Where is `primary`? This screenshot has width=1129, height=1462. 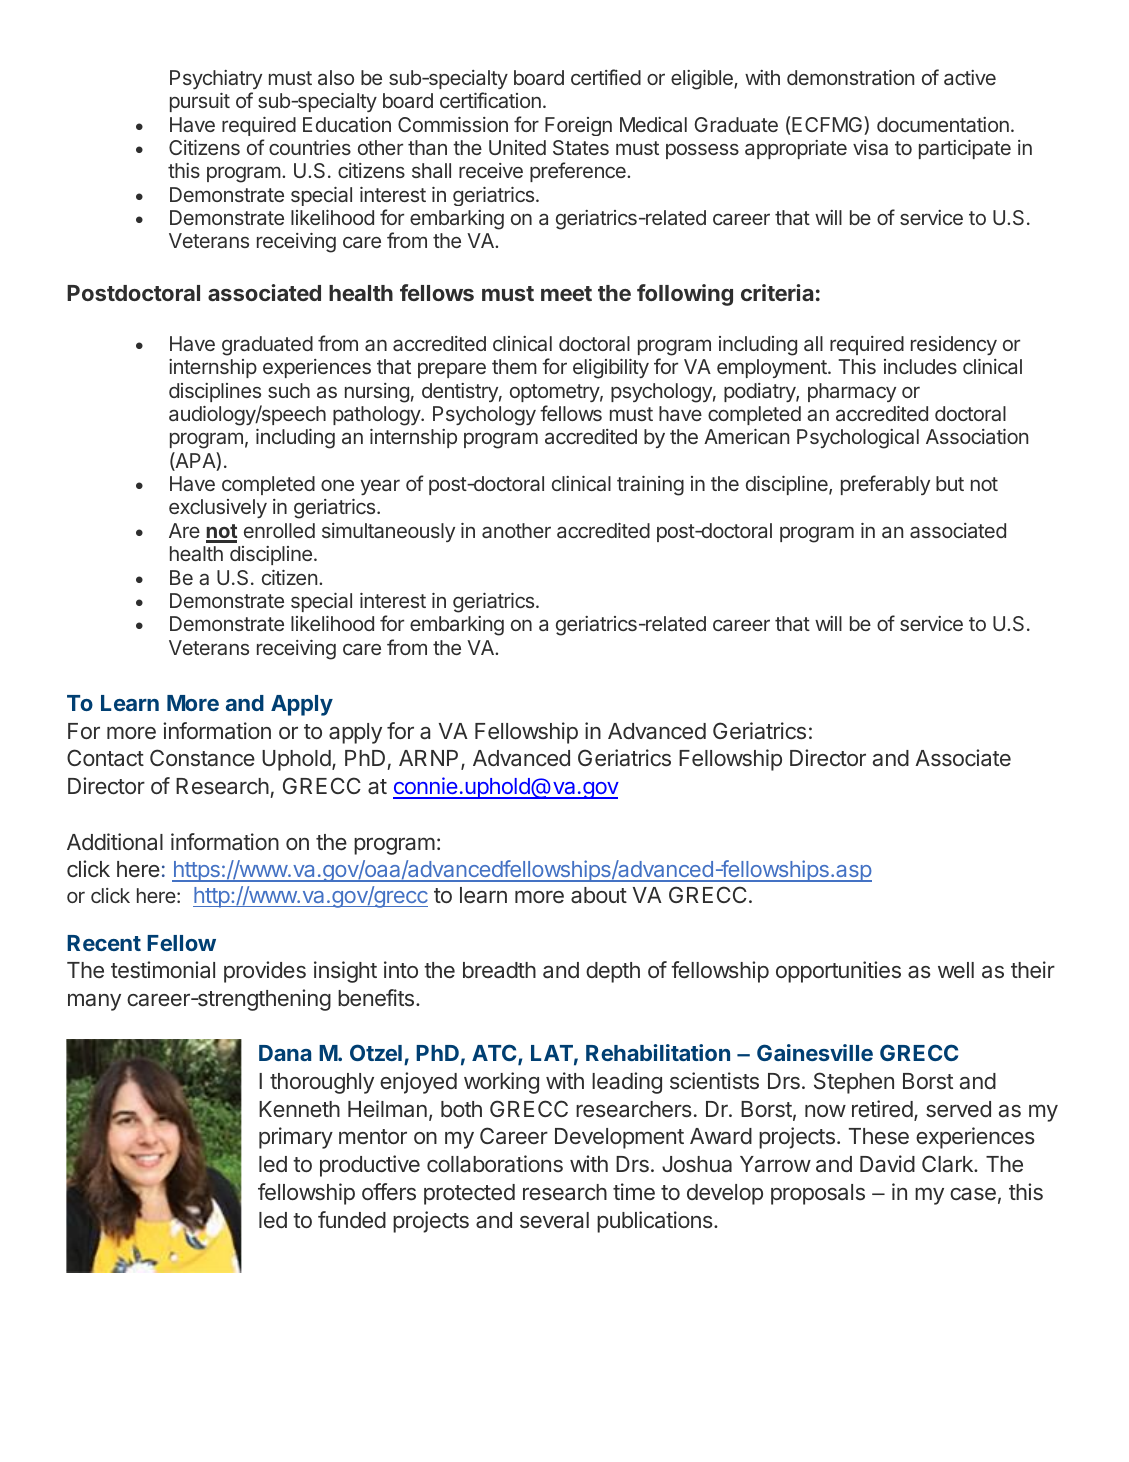 primary is located at coordinates (296, 1138).
